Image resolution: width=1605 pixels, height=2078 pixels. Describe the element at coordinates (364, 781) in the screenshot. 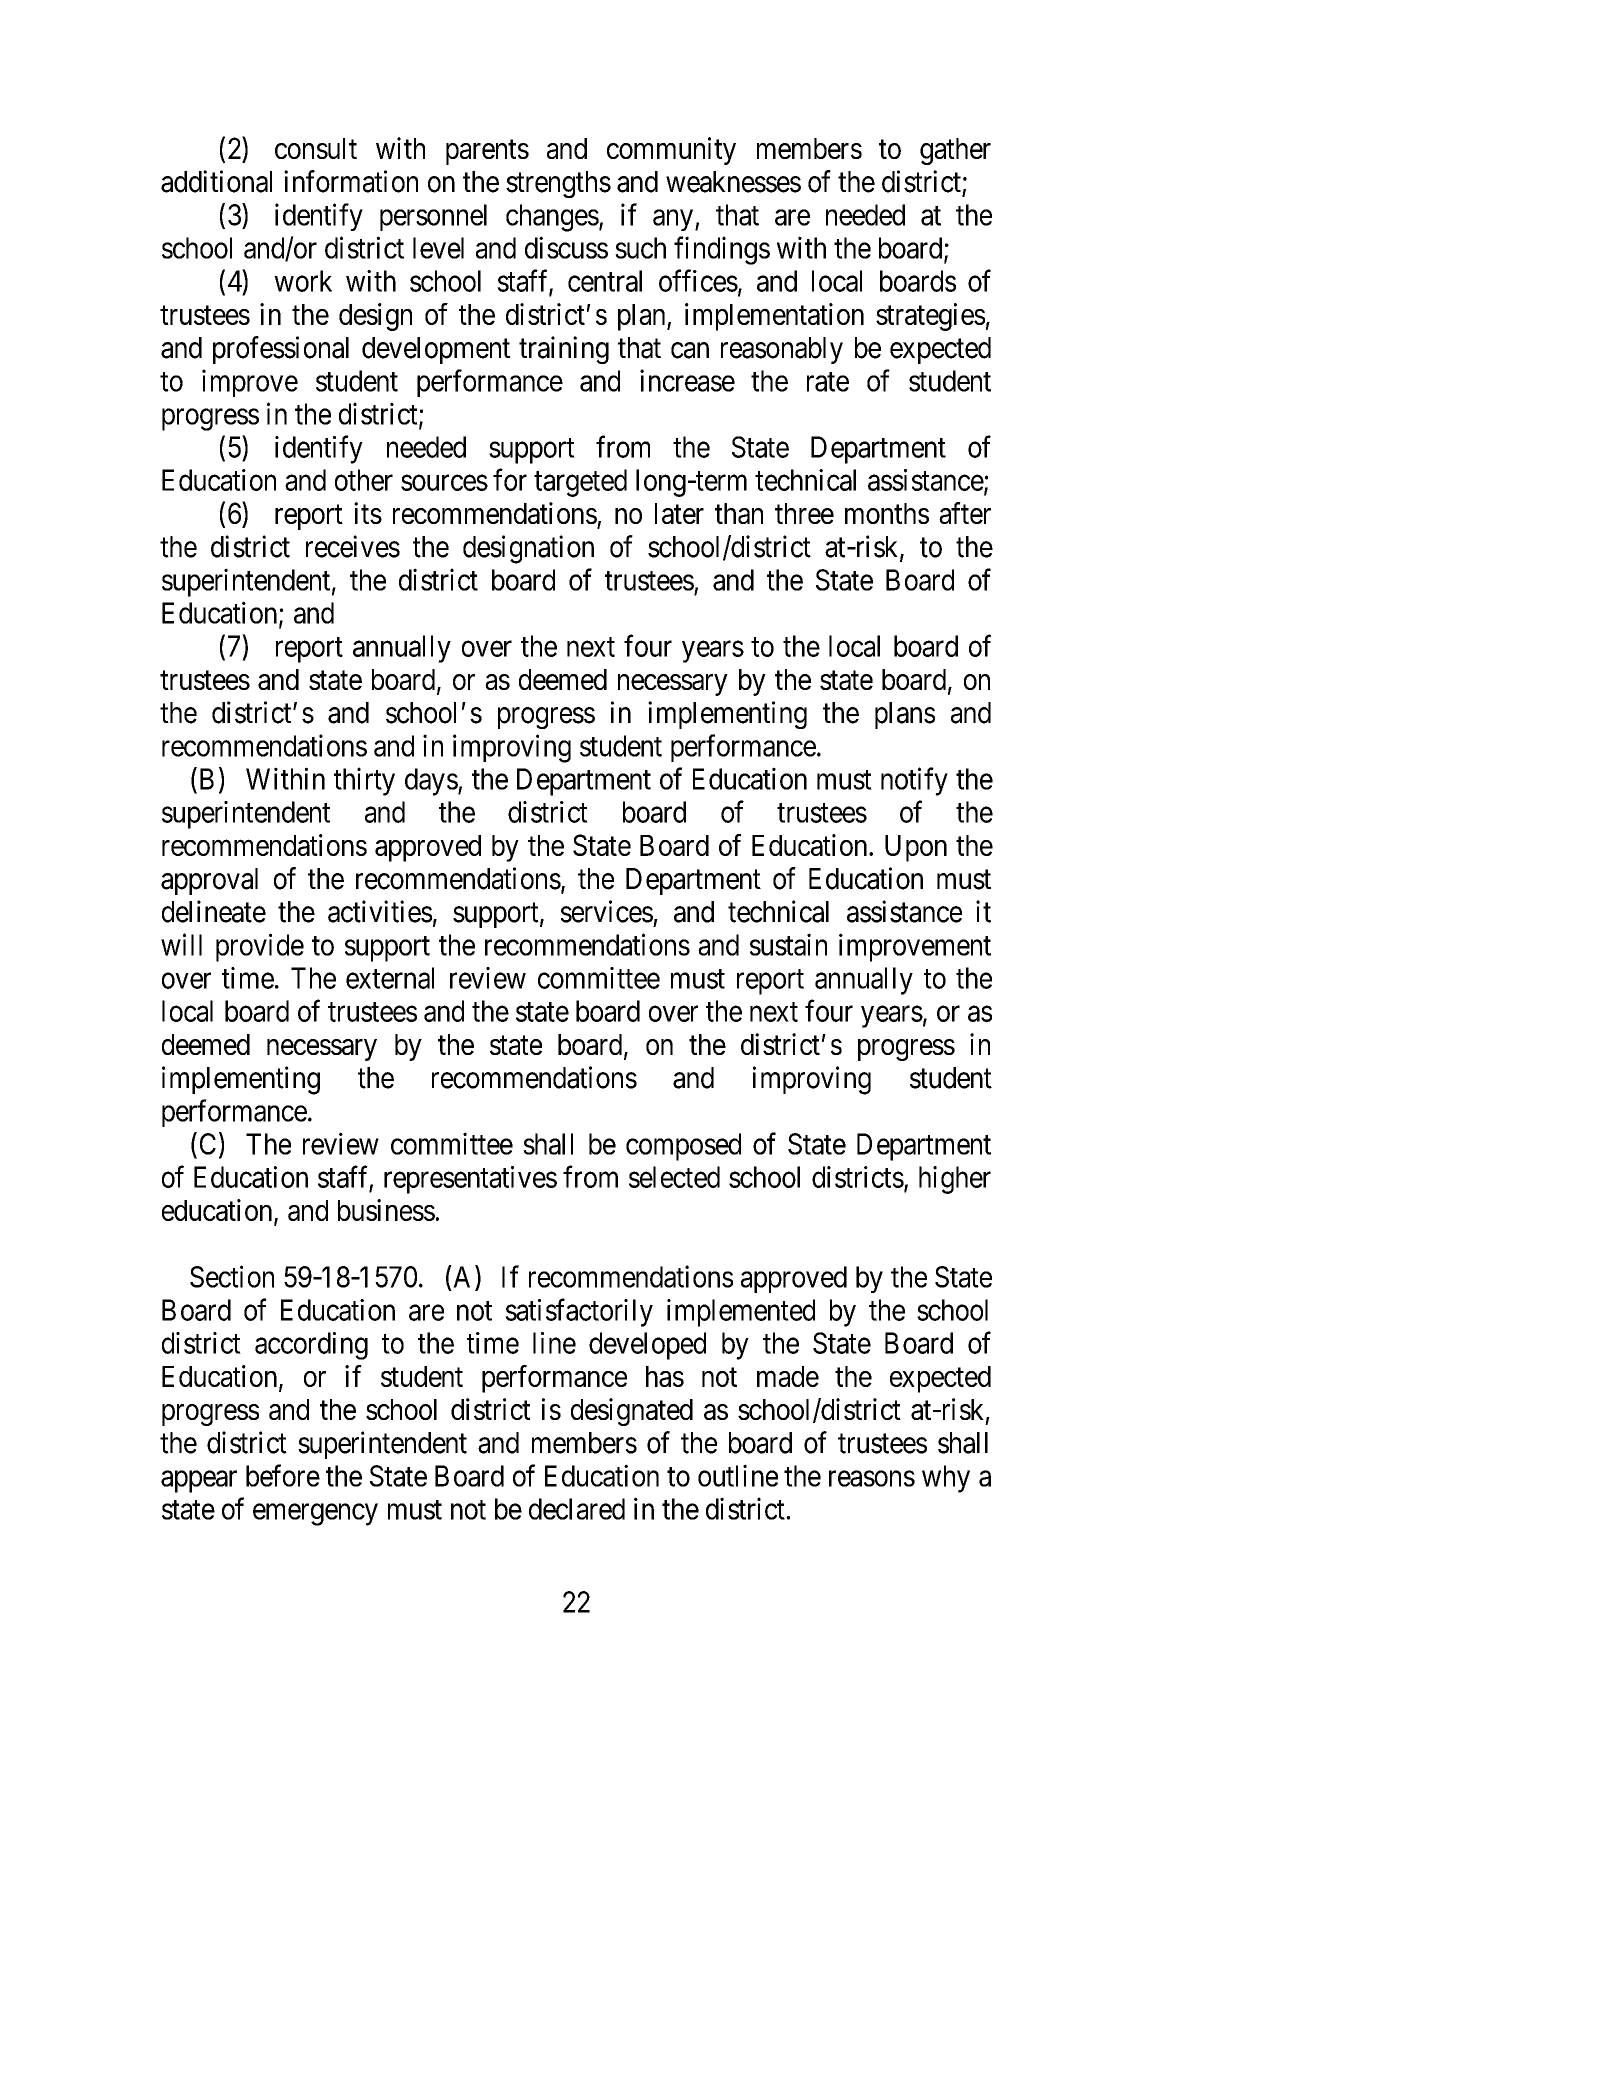

I see `thirty` at that location.
